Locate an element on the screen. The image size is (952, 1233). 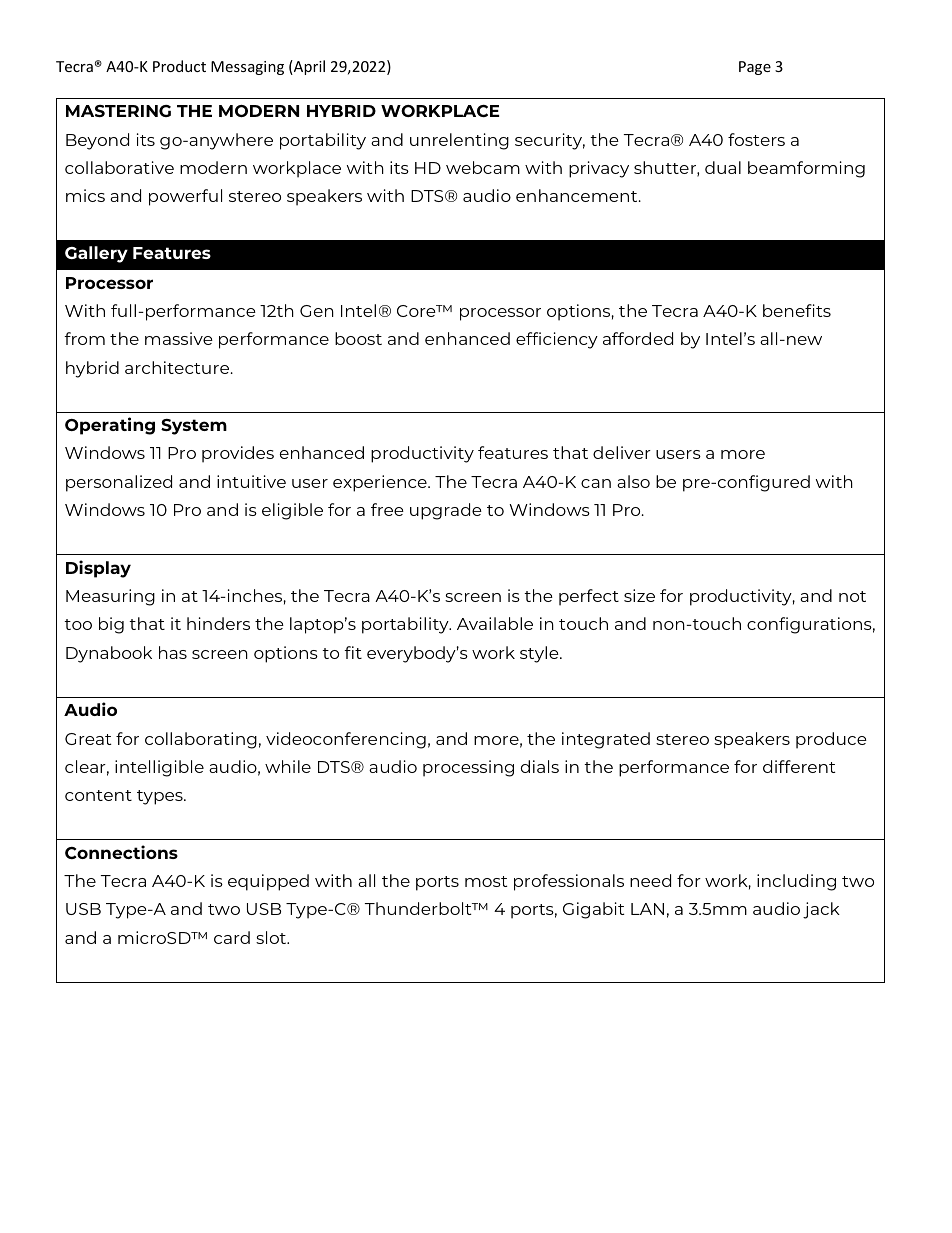
unrelenting is located at coordinates (459, 141).
